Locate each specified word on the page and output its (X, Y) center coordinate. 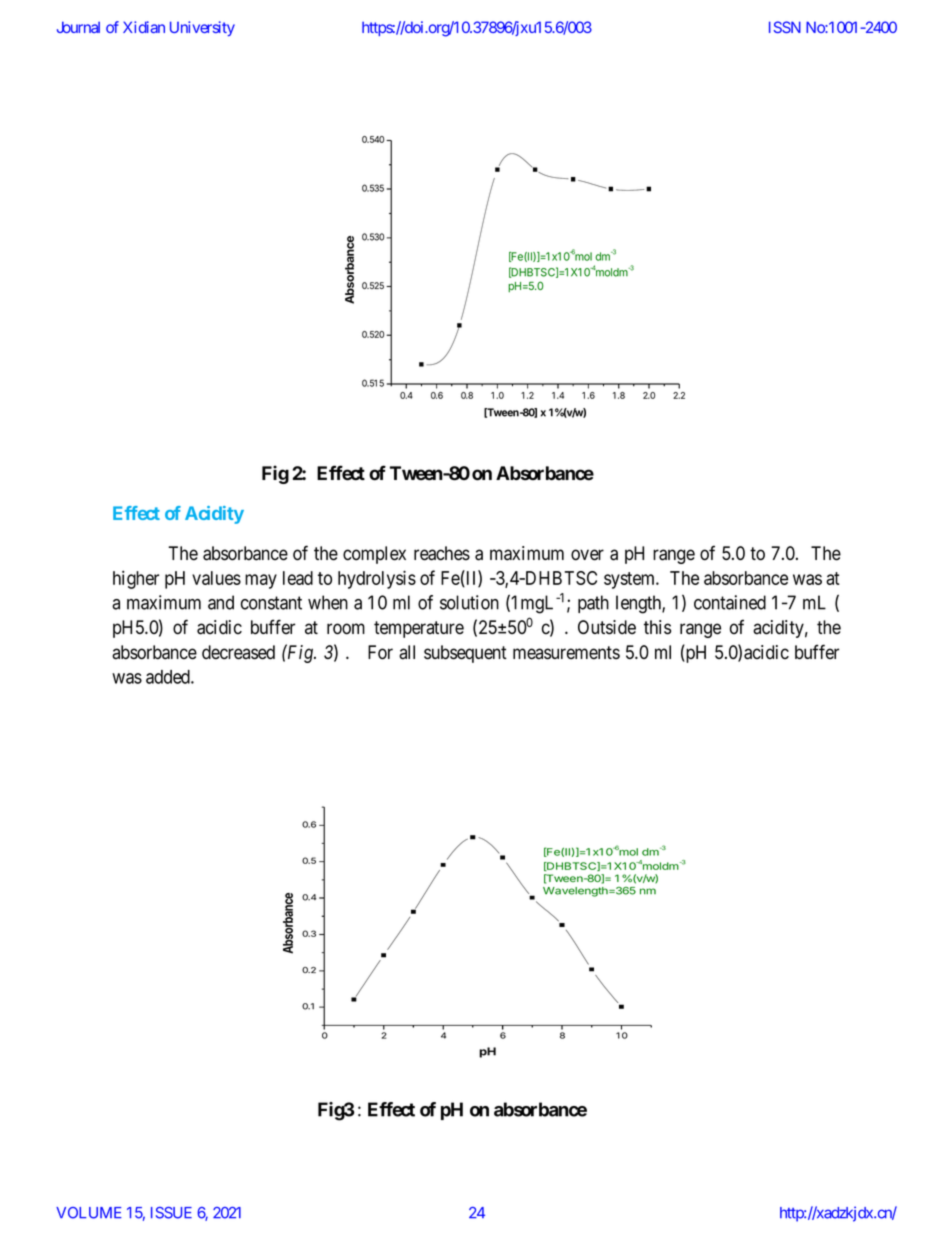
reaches (442, 553)
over (587, 555)
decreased (238, 652)
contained (730, 602)
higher (136, 579)
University (202, 28)
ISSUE (171, 1213)
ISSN (785, 27)
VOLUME (89, 1213)
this (657, 627)
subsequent (465, 654)
